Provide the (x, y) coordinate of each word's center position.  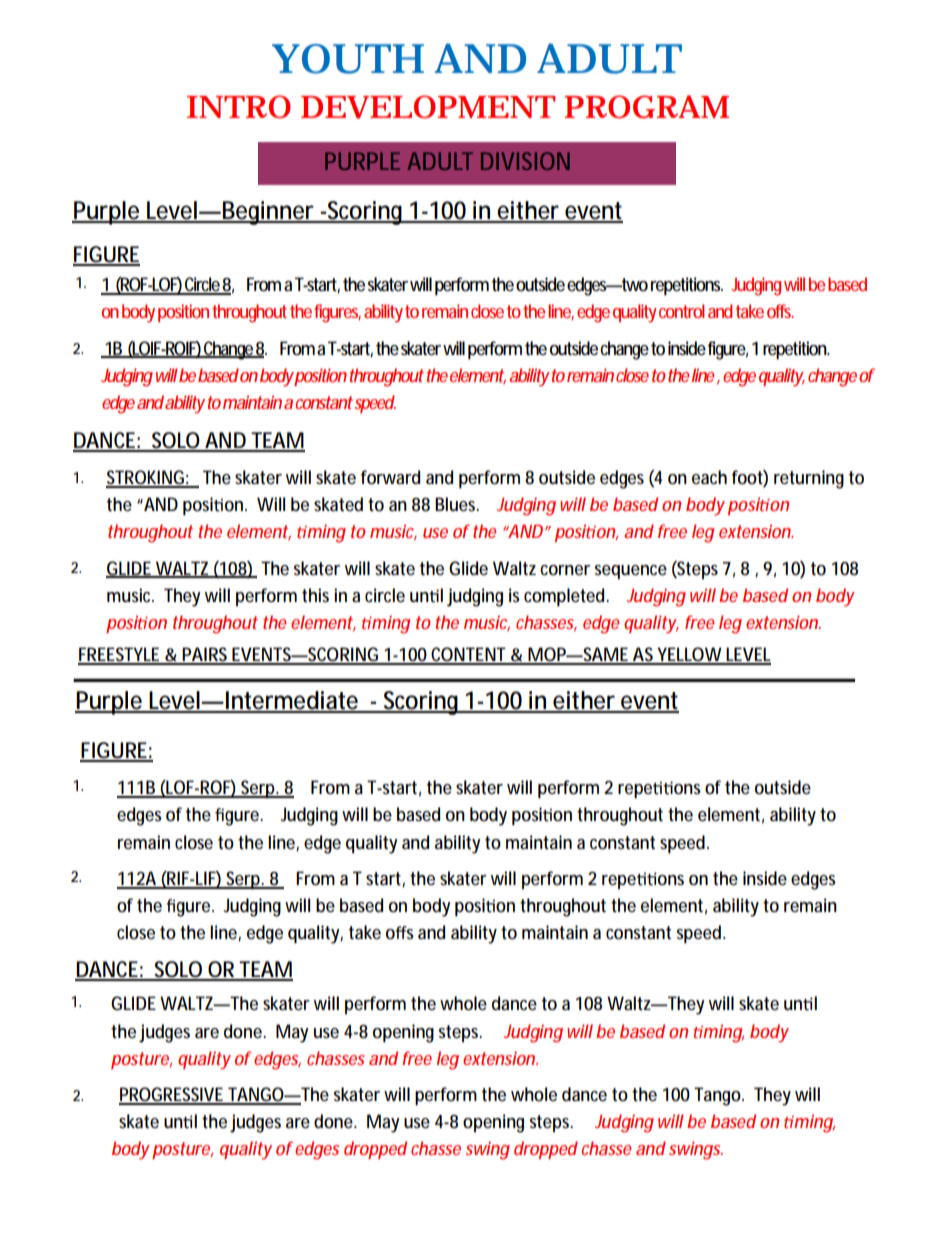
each (709, 477)
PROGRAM (647, 107)
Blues (457, 504)
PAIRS (205, 655)
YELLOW (688, 655)
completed (564, 597)
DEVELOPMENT (428, 107)
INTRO (239, 107)
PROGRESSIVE (172, 1095)
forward (390, 477)
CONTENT (468, 655)
